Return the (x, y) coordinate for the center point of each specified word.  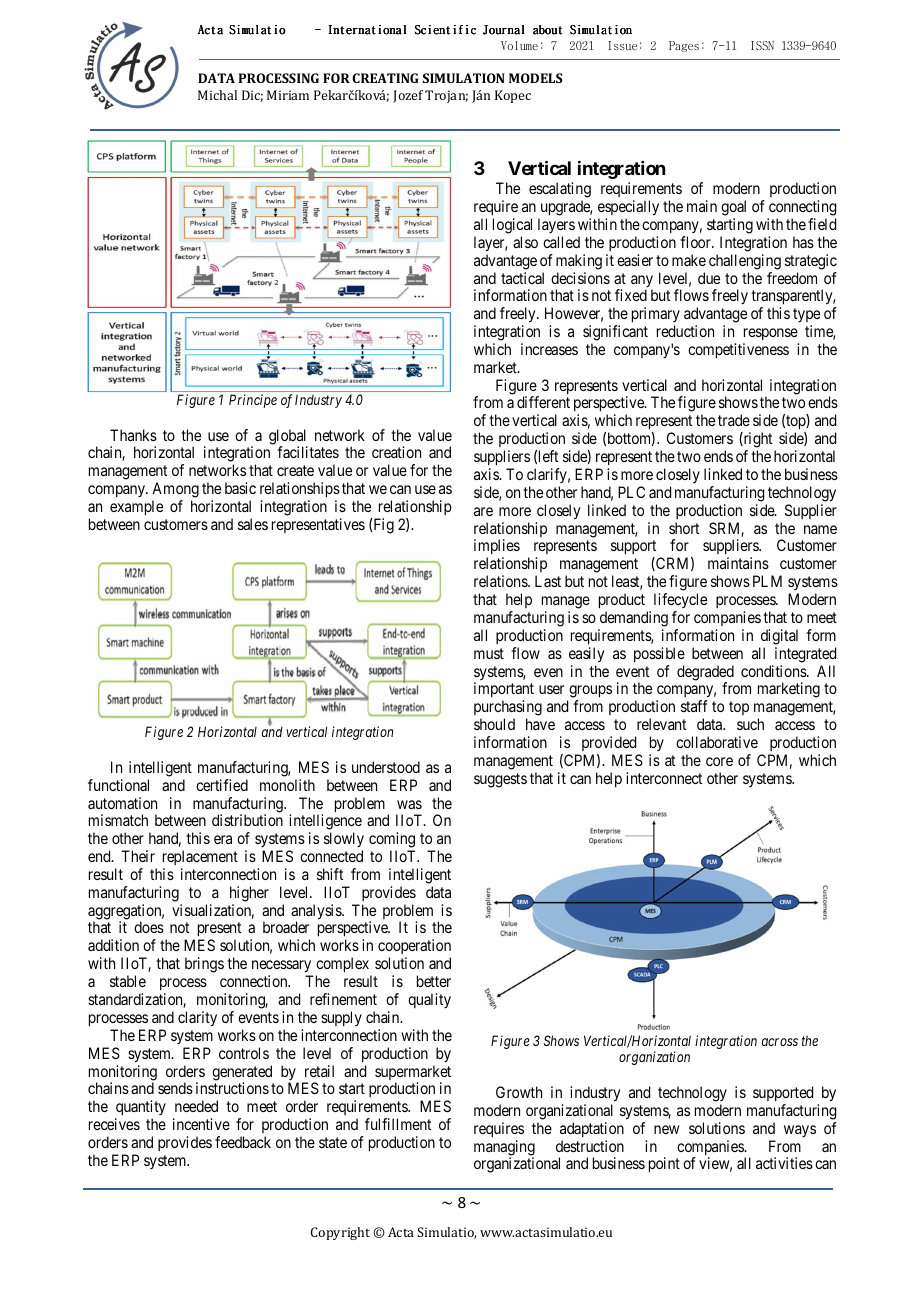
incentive (201, 1124)
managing (504, 1149)
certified (222, 785)
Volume (519, 45)
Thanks (133, 435)
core (719, 761)
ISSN (762, 45)
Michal (217, 95)
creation (396, 452)
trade (734, 420)
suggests (500, 780)
